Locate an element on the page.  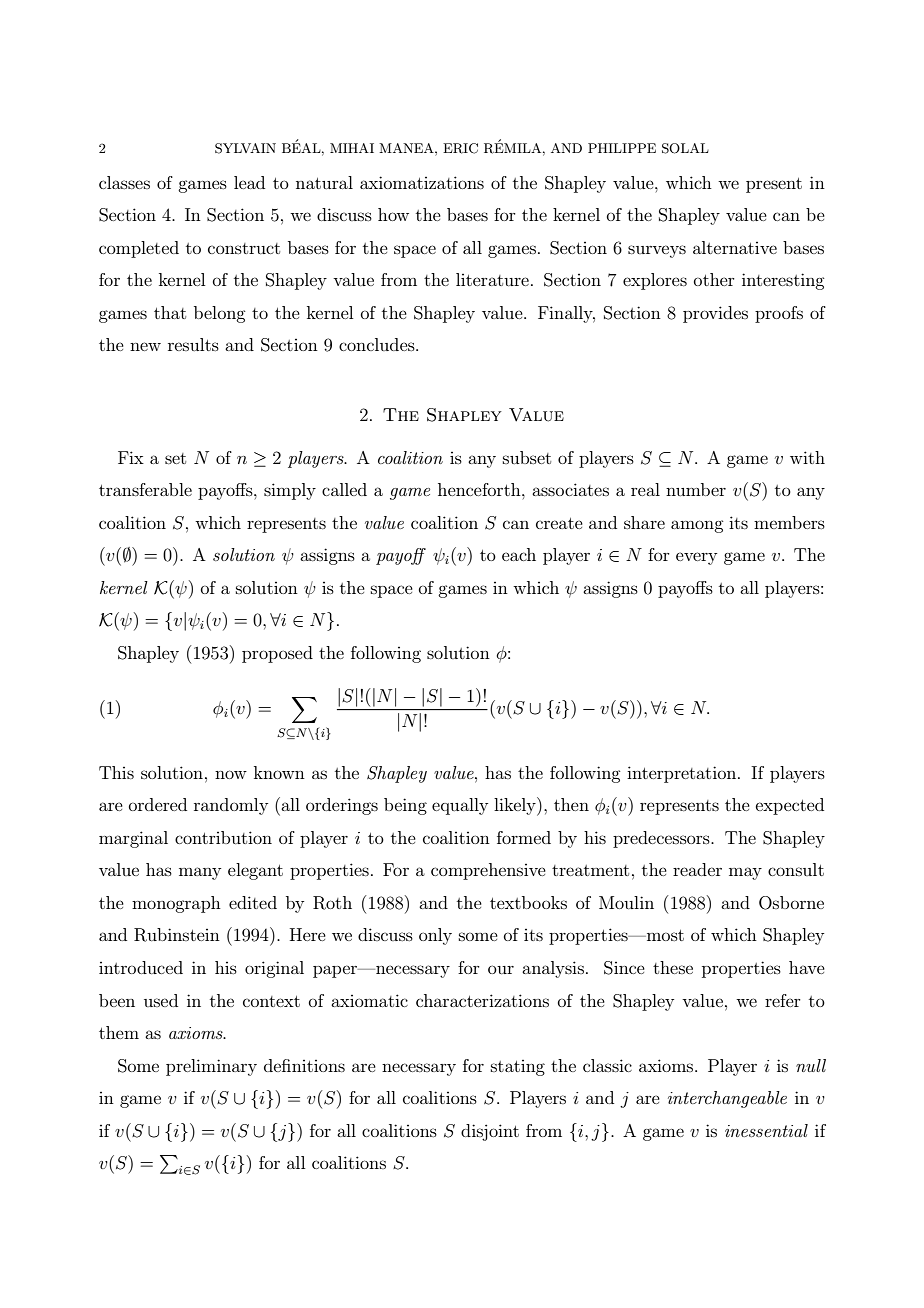
equally is located at coordinates (460, 806).
